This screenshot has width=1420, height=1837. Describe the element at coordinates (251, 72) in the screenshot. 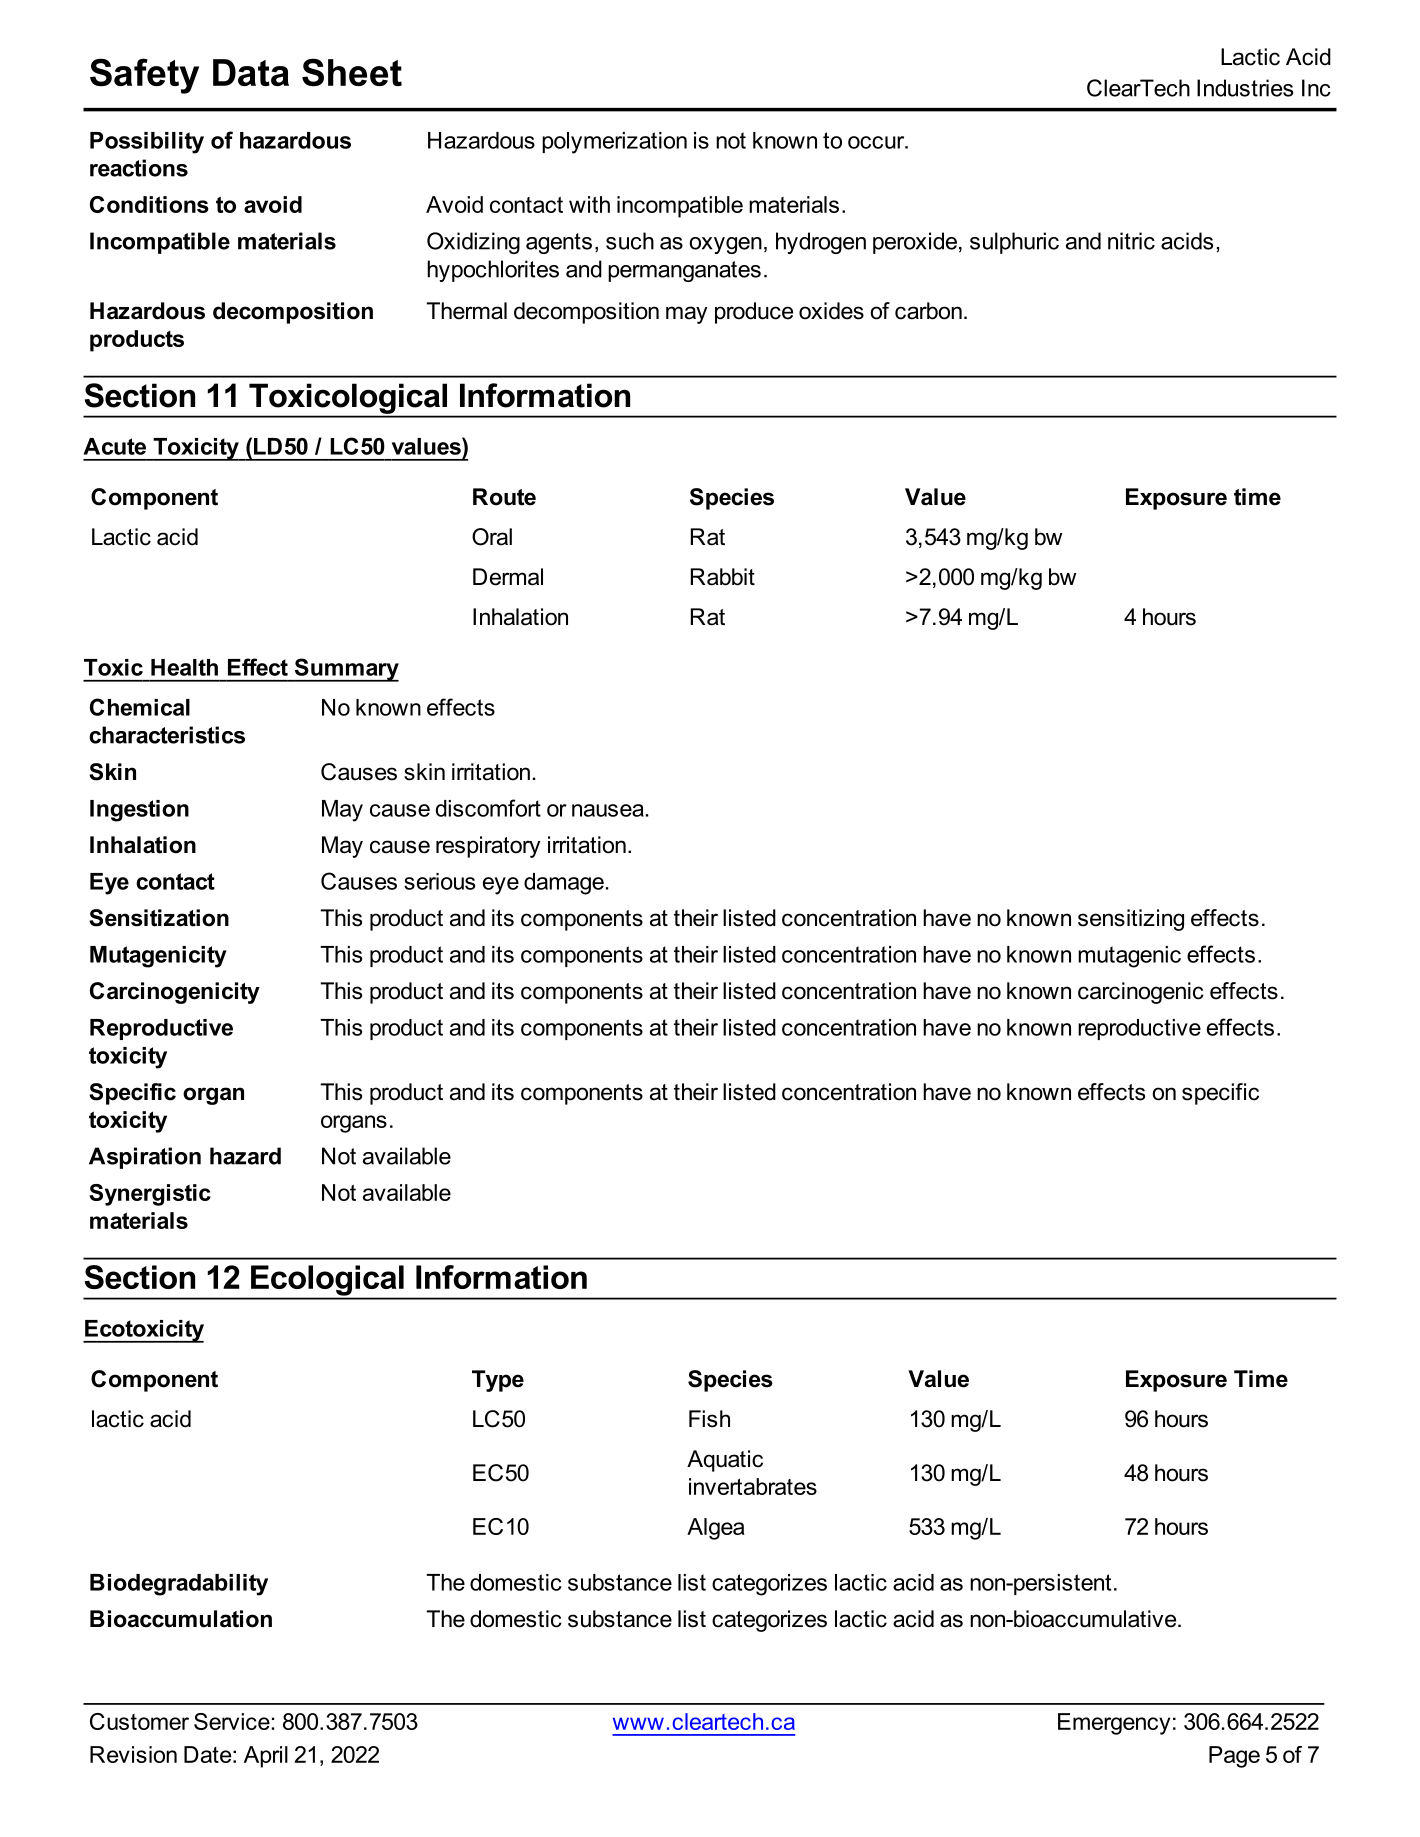

I see `Data` at that location.
